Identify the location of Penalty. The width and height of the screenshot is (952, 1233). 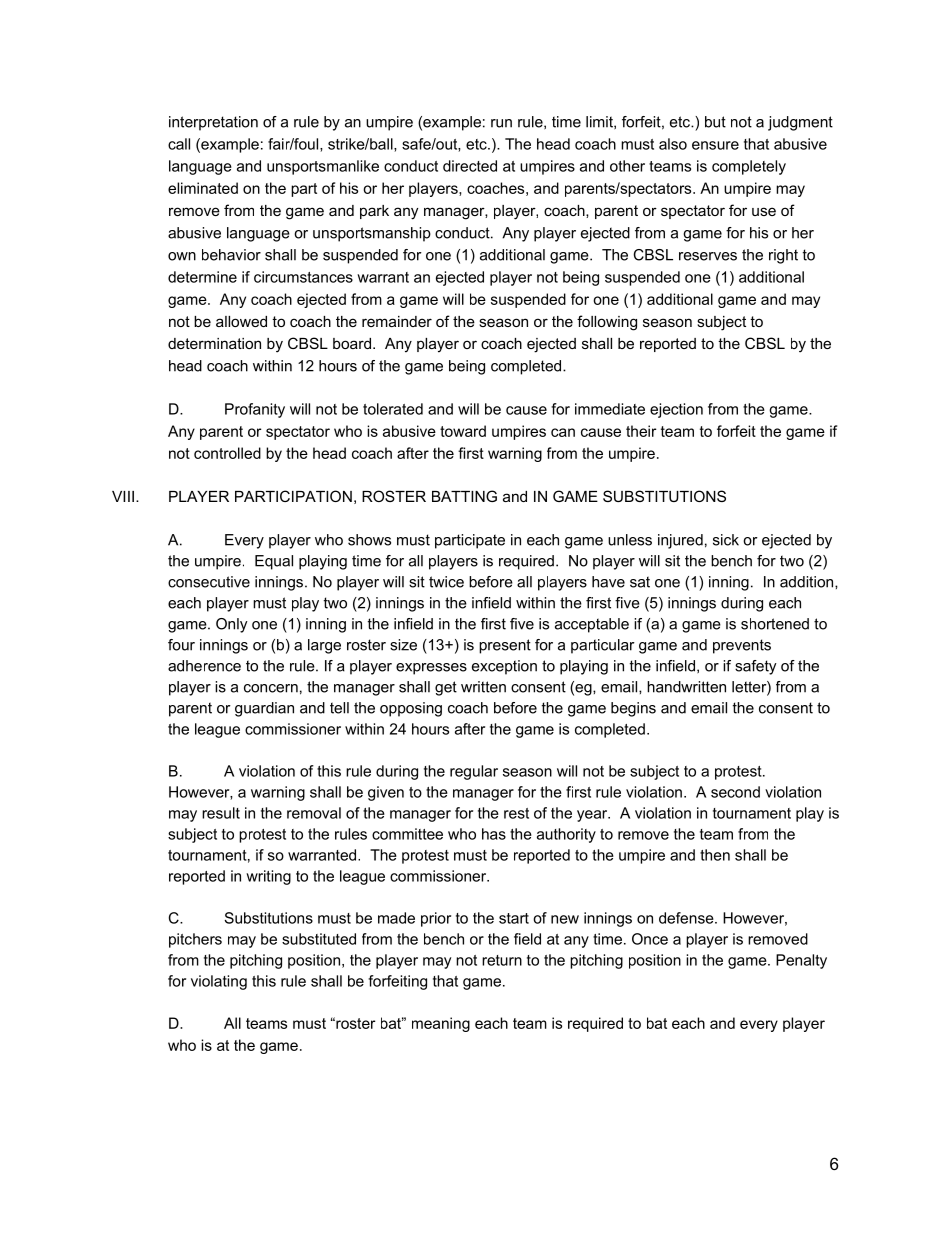
(801, 961).
